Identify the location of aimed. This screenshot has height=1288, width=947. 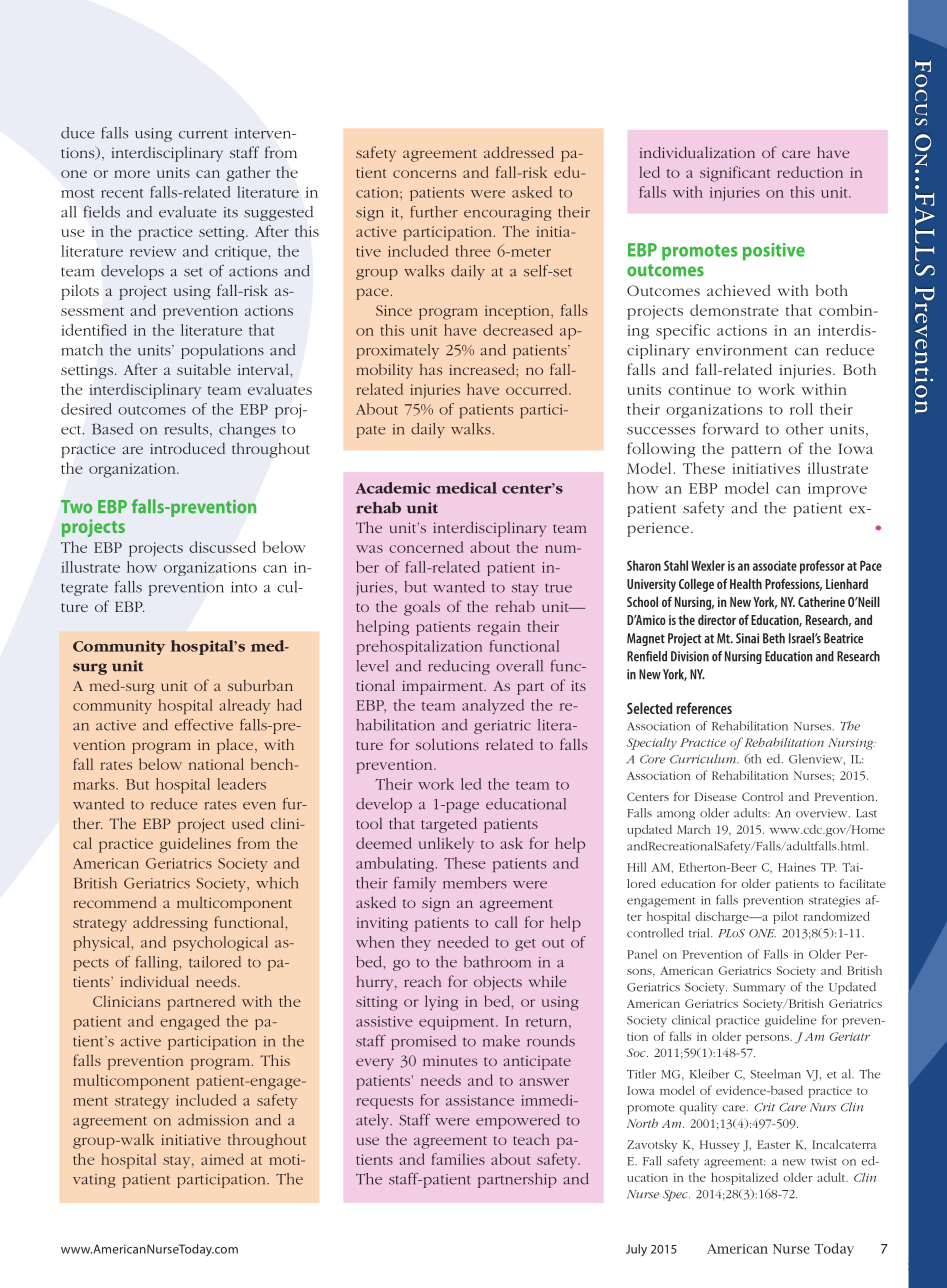
(222, 1159).
